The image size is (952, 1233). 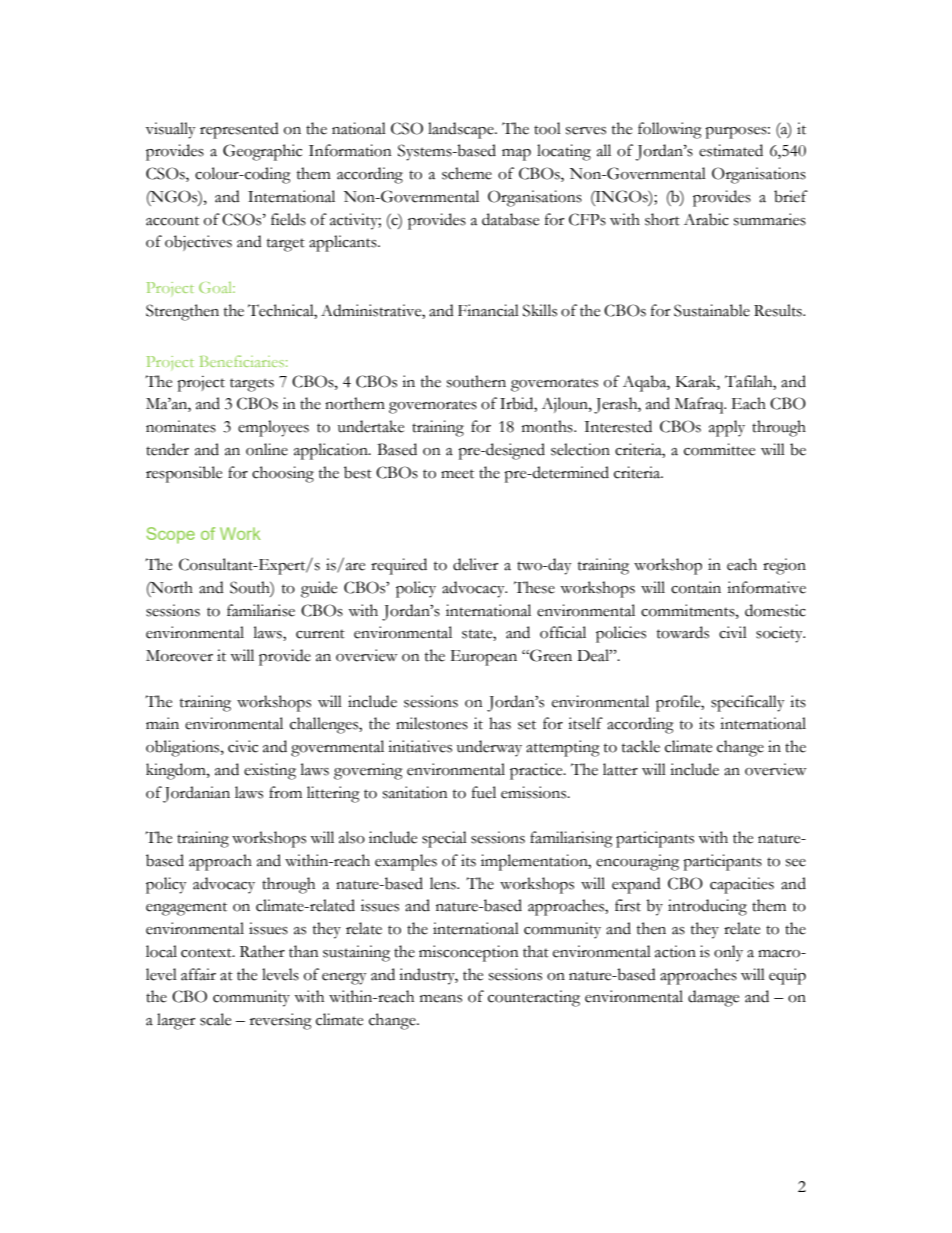 I want to click on European, so click(x=484, y=658).
